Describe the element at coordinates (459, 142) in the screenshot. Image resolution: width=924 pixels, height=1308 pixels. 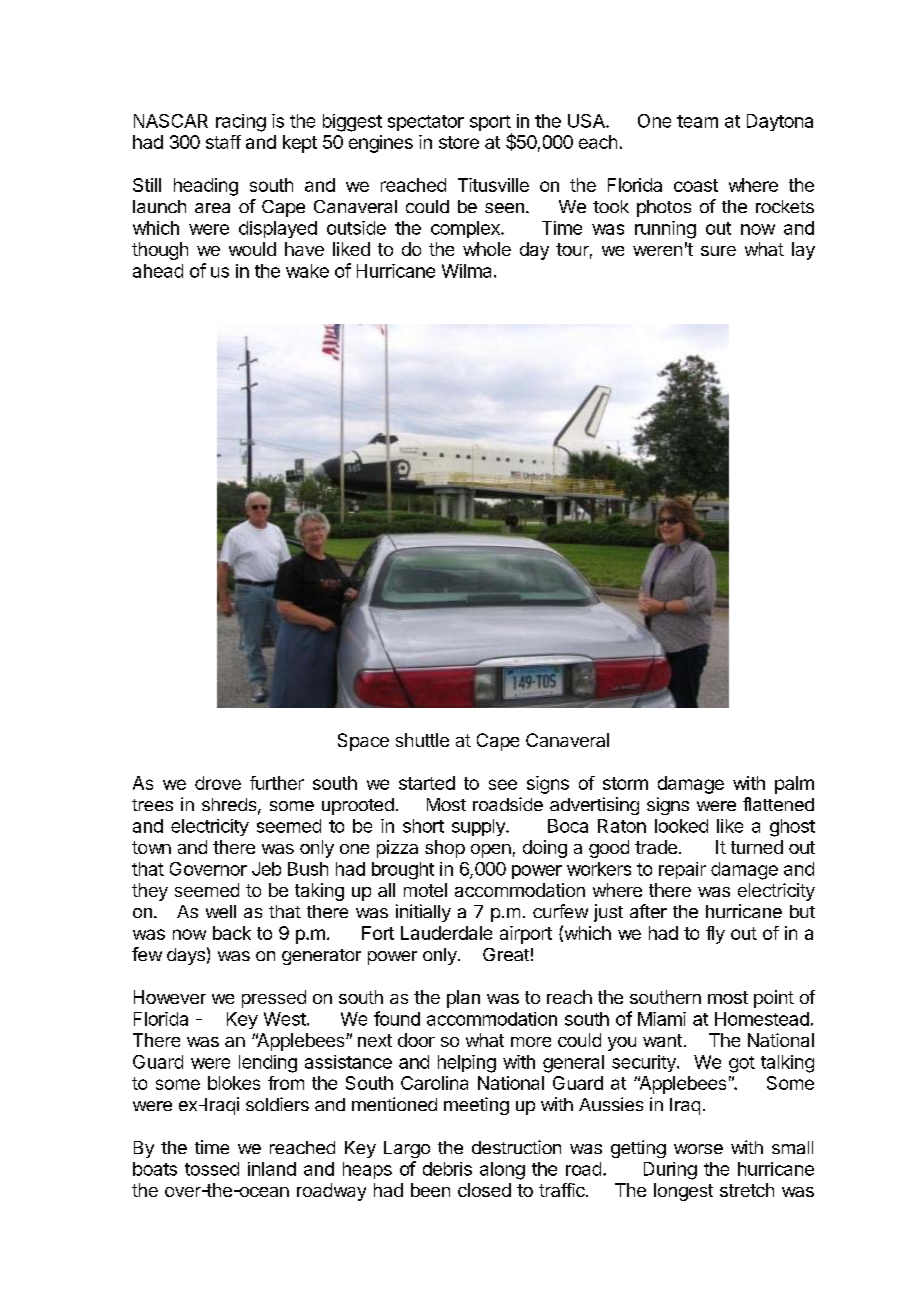
I see `store` at that location.
